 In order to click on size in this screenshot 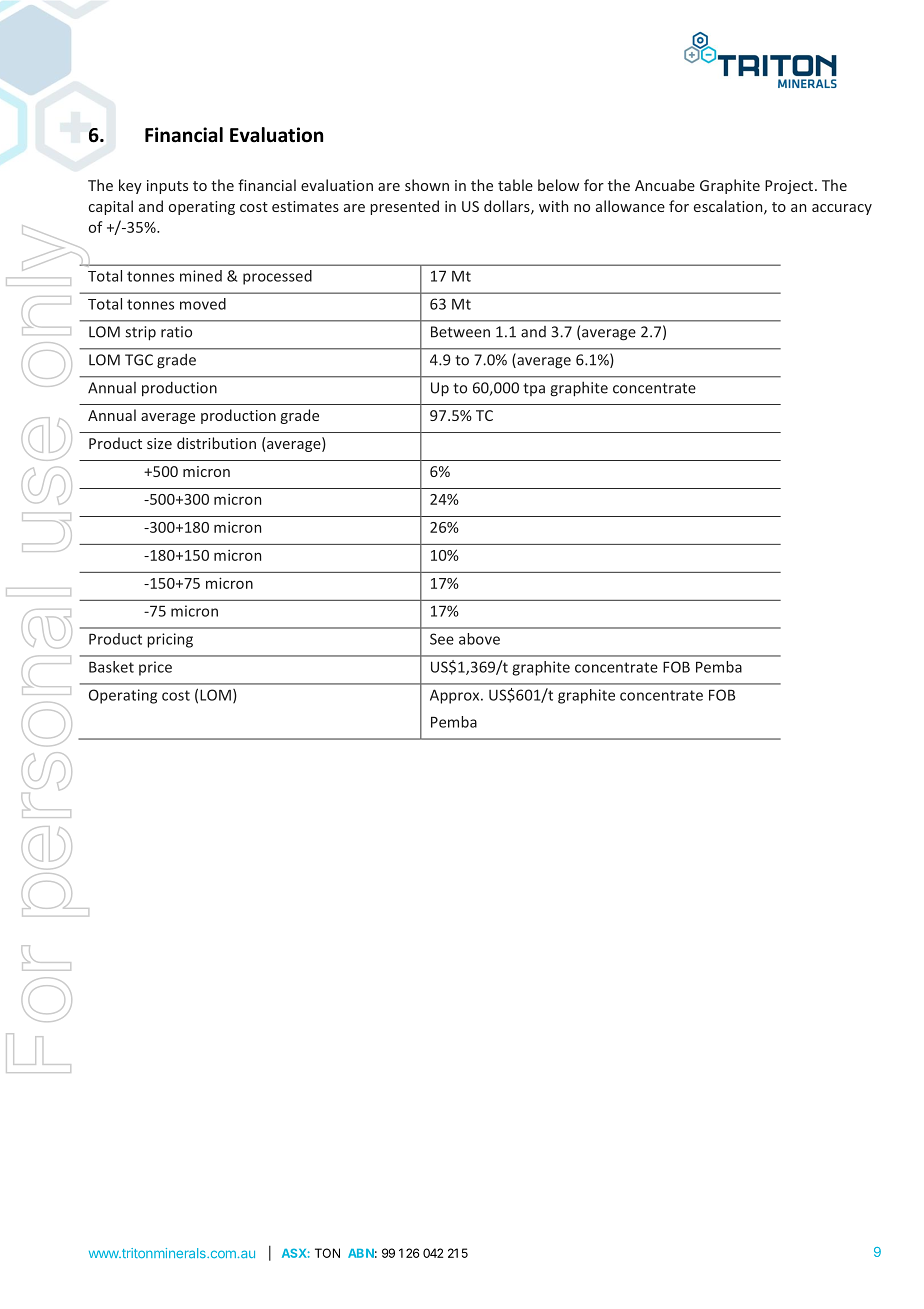, I will do `click(159, 443)`.
